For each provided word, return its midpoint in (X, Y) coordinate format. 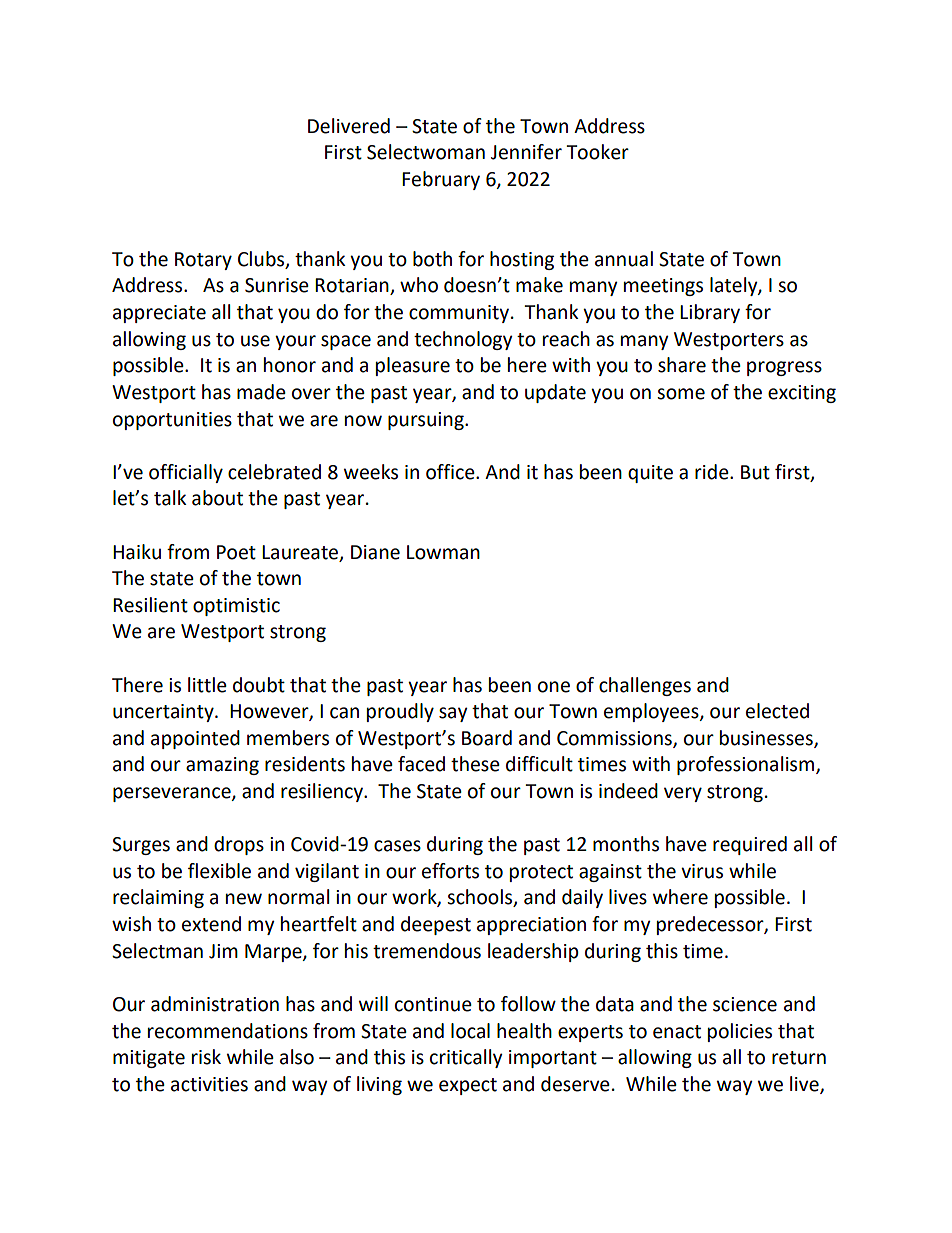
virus (702, 871)
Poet (236, 552)
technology (463, 340)
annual (624, 259)
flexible (219, 871)
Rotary (203, 261)
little (207, 685)
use (255, 341)
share (682, 365)
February (441, 180)
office (451, 472)
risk (206, 1057)
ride (713, 472)
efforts (450, 871)
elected (777, 711)
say (453, 714)
